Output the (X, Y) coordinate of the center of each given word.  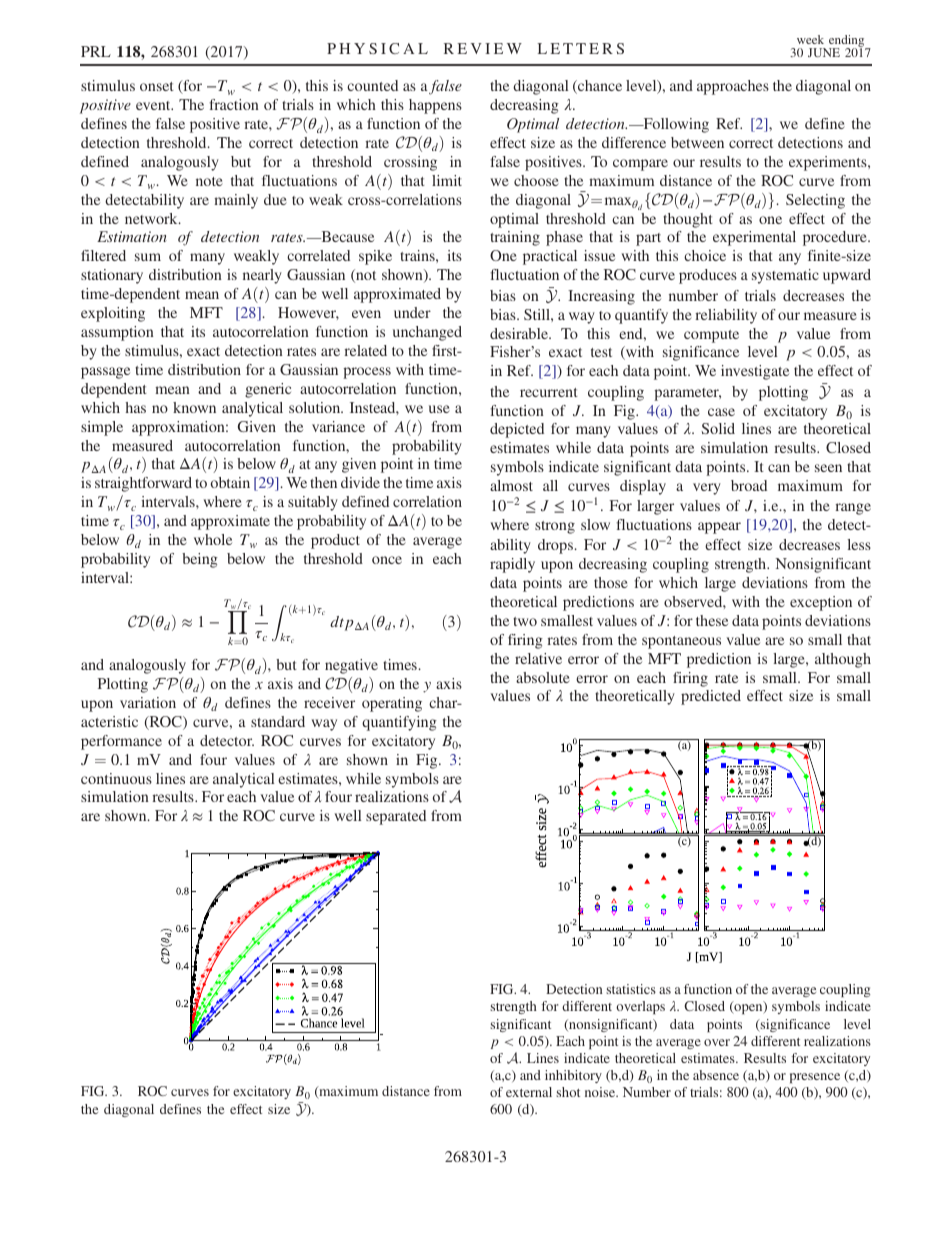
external (529, 1092)
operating (392, 704)
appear (719, 528)
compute (711, 336)
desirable (520, 333)
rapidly (512, 565)
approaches (733, 87)
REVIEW (483, 48)
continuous (116, 778)
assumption (117, 333)
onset (157, 86)
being (200, 560)
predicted (711, 697)
